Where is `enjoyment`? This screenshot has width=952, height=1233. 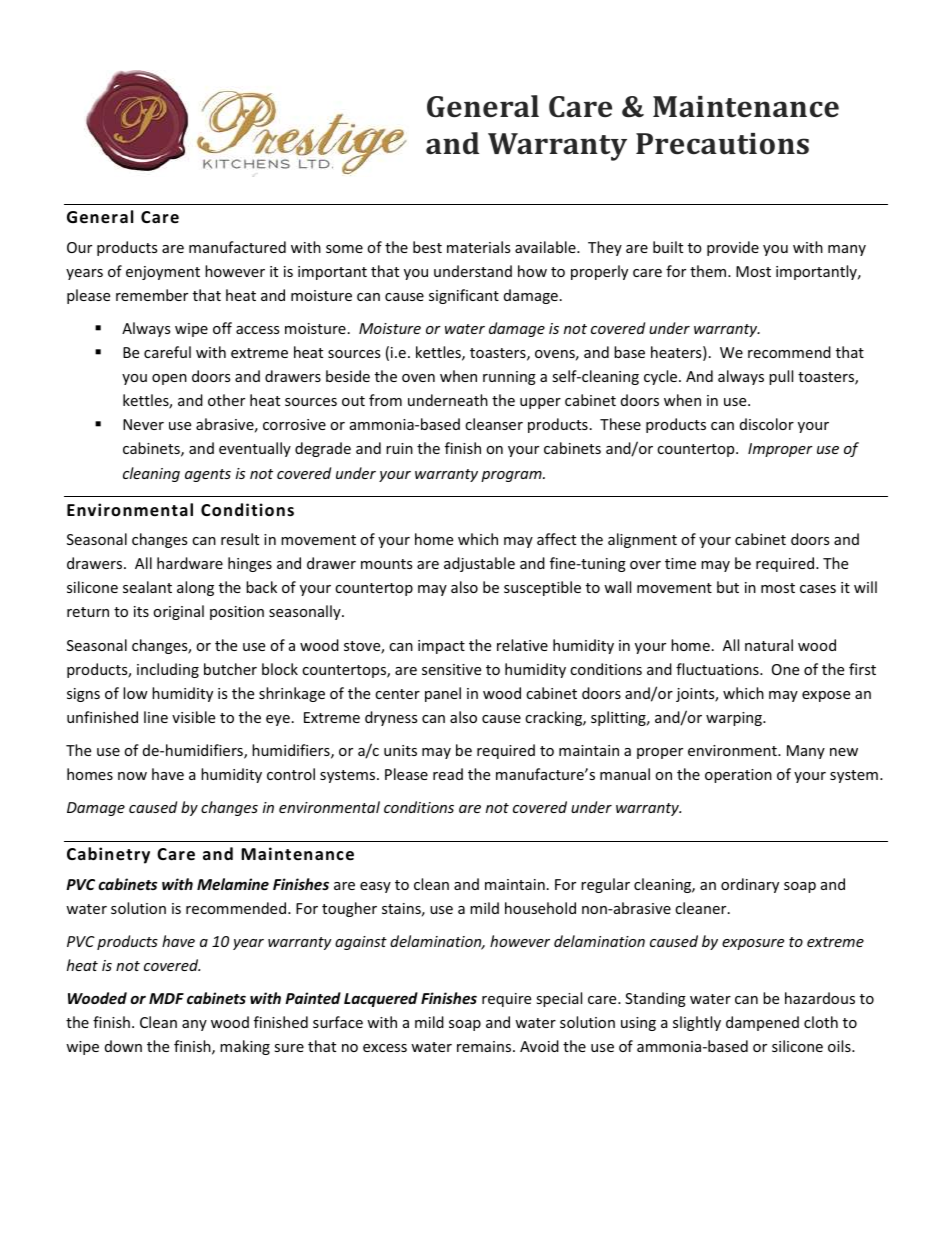 enjoyment is located at coordinates (163, 273).
